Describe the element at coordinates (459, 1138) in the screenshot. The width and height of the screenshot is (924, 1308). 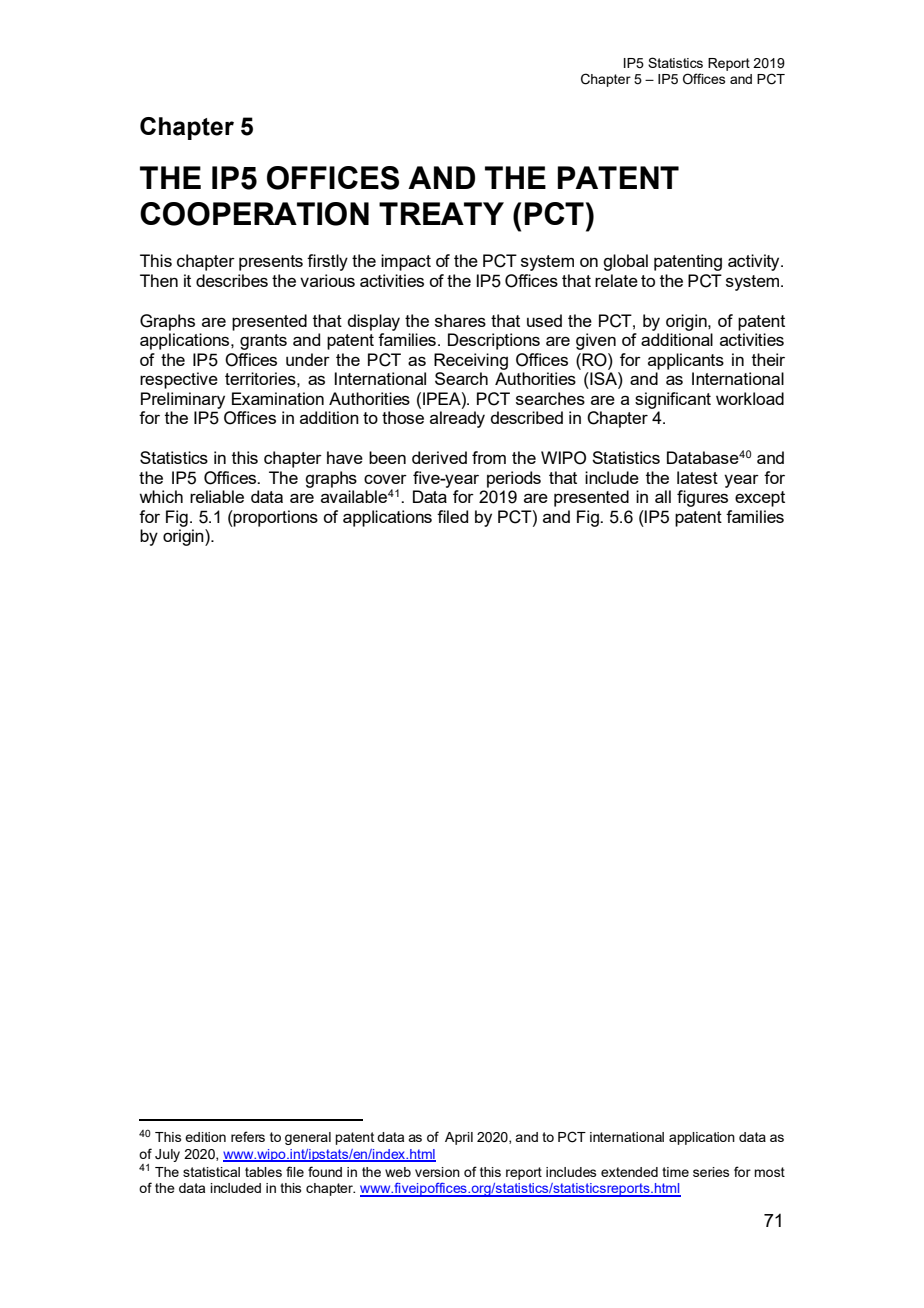
I see `April` at that location.
